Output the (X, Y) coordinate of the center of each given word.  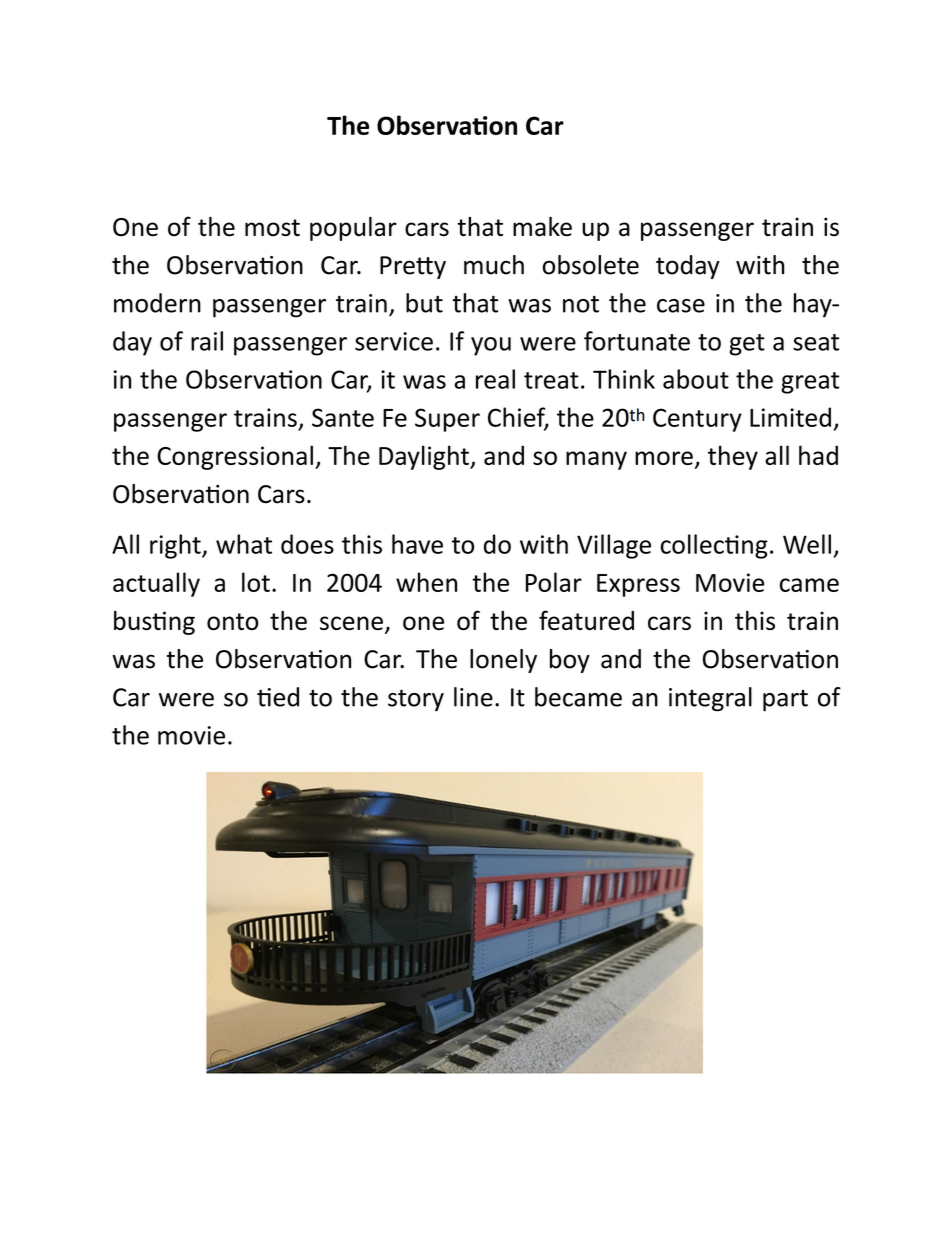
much (494, 265)
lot (256, 582)
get (747, 345)
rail (207, 341)
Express (638, 585)
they (733, 457)
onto (232, 621)
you (491, 346)
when (426, 582)
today (688, 267)
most (272, 228)
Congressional (235, 457)
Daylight (425, 457)
